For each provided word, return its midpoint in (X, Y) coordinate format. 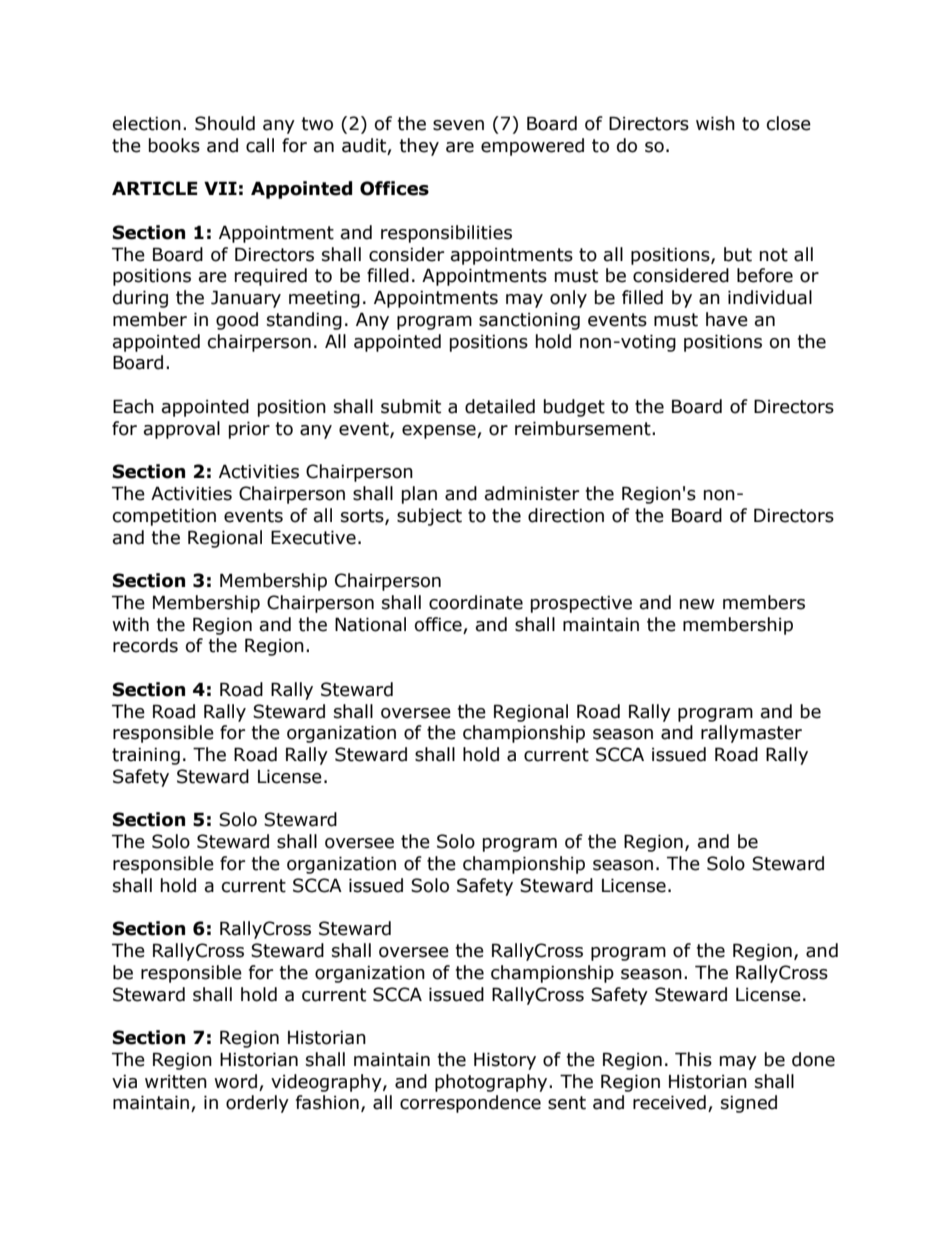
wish (715, 123)
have (727, 319)
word (235, 1081)
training (146, 756)
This (693, 1059)
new (697, 604)
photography (492, 1083)
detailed (500, 406)
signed (749, 1104)
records (145, 645)
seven (458, 125)
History (505, 1061)
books (174, 145)
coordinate (476, 602)
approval (182, 430)
